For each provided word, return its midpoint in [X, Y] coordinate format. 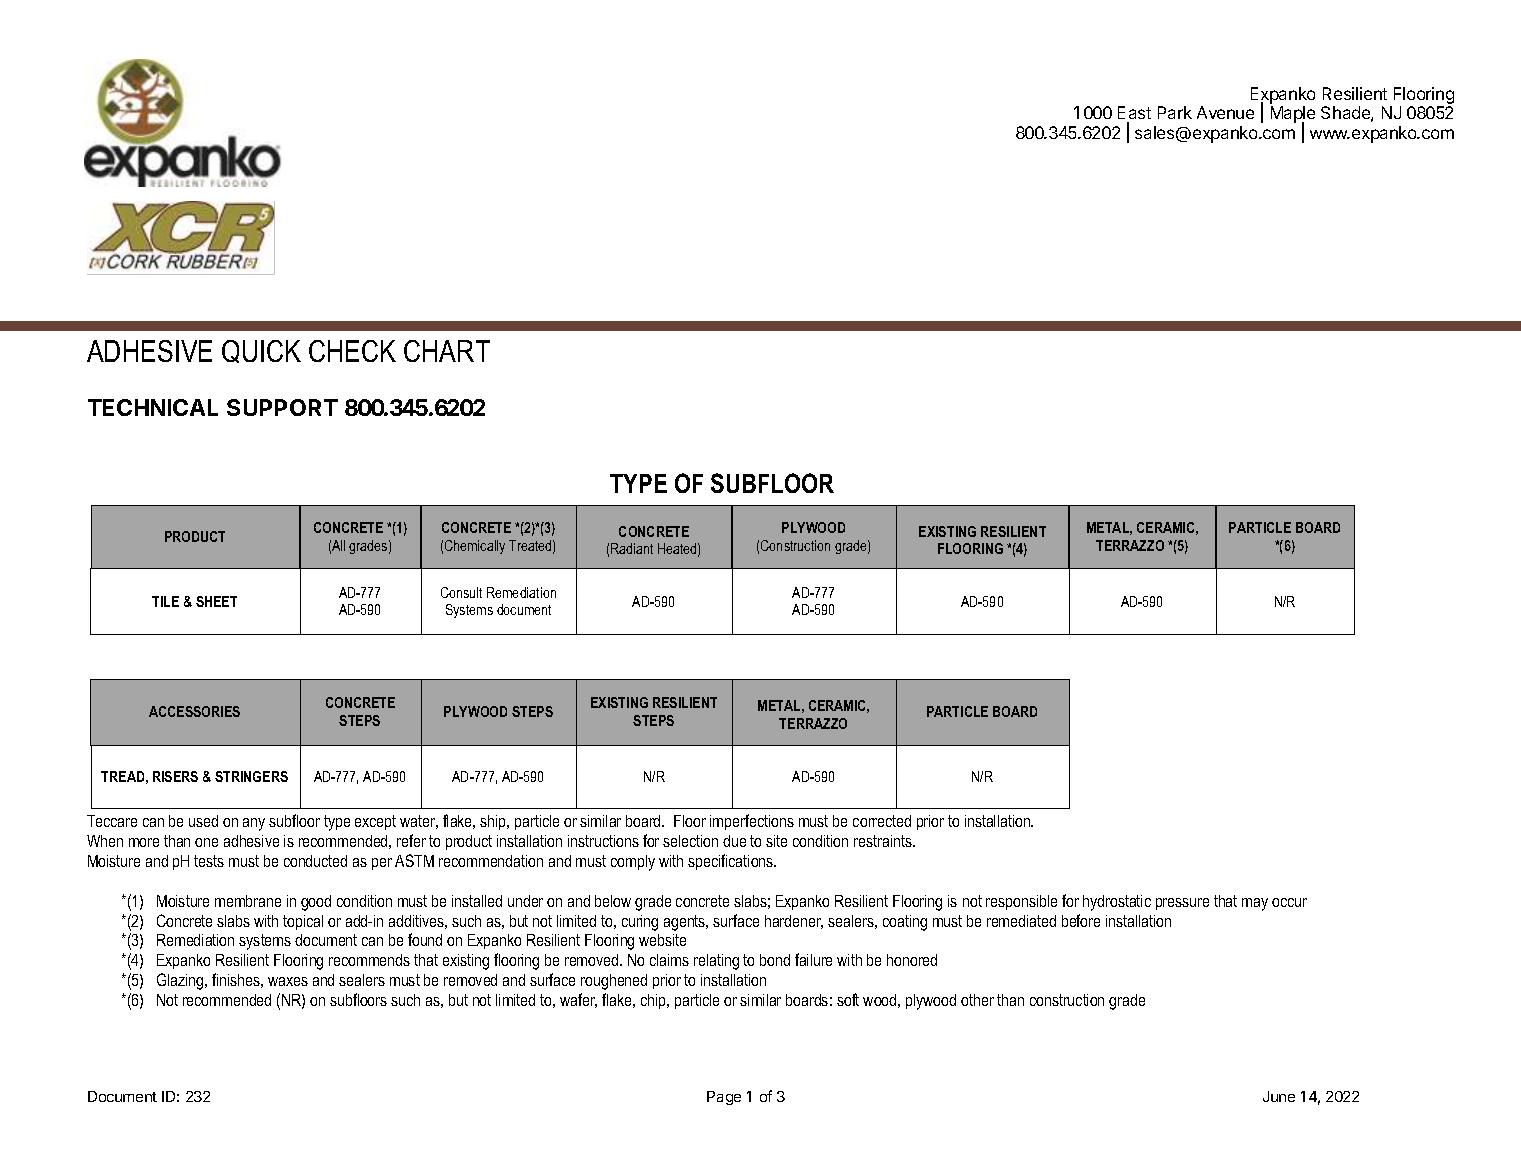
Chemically [475, 547]
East [1134, 114]
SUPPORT [282, 407]
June [1279, 1096]
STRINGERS [251, 776]
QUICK [261, 351]
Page [724, 1098]
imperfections [752, 822]
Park [1175, 112]
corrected [882, 821]
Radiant [632, 548]
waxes [288, 981]
